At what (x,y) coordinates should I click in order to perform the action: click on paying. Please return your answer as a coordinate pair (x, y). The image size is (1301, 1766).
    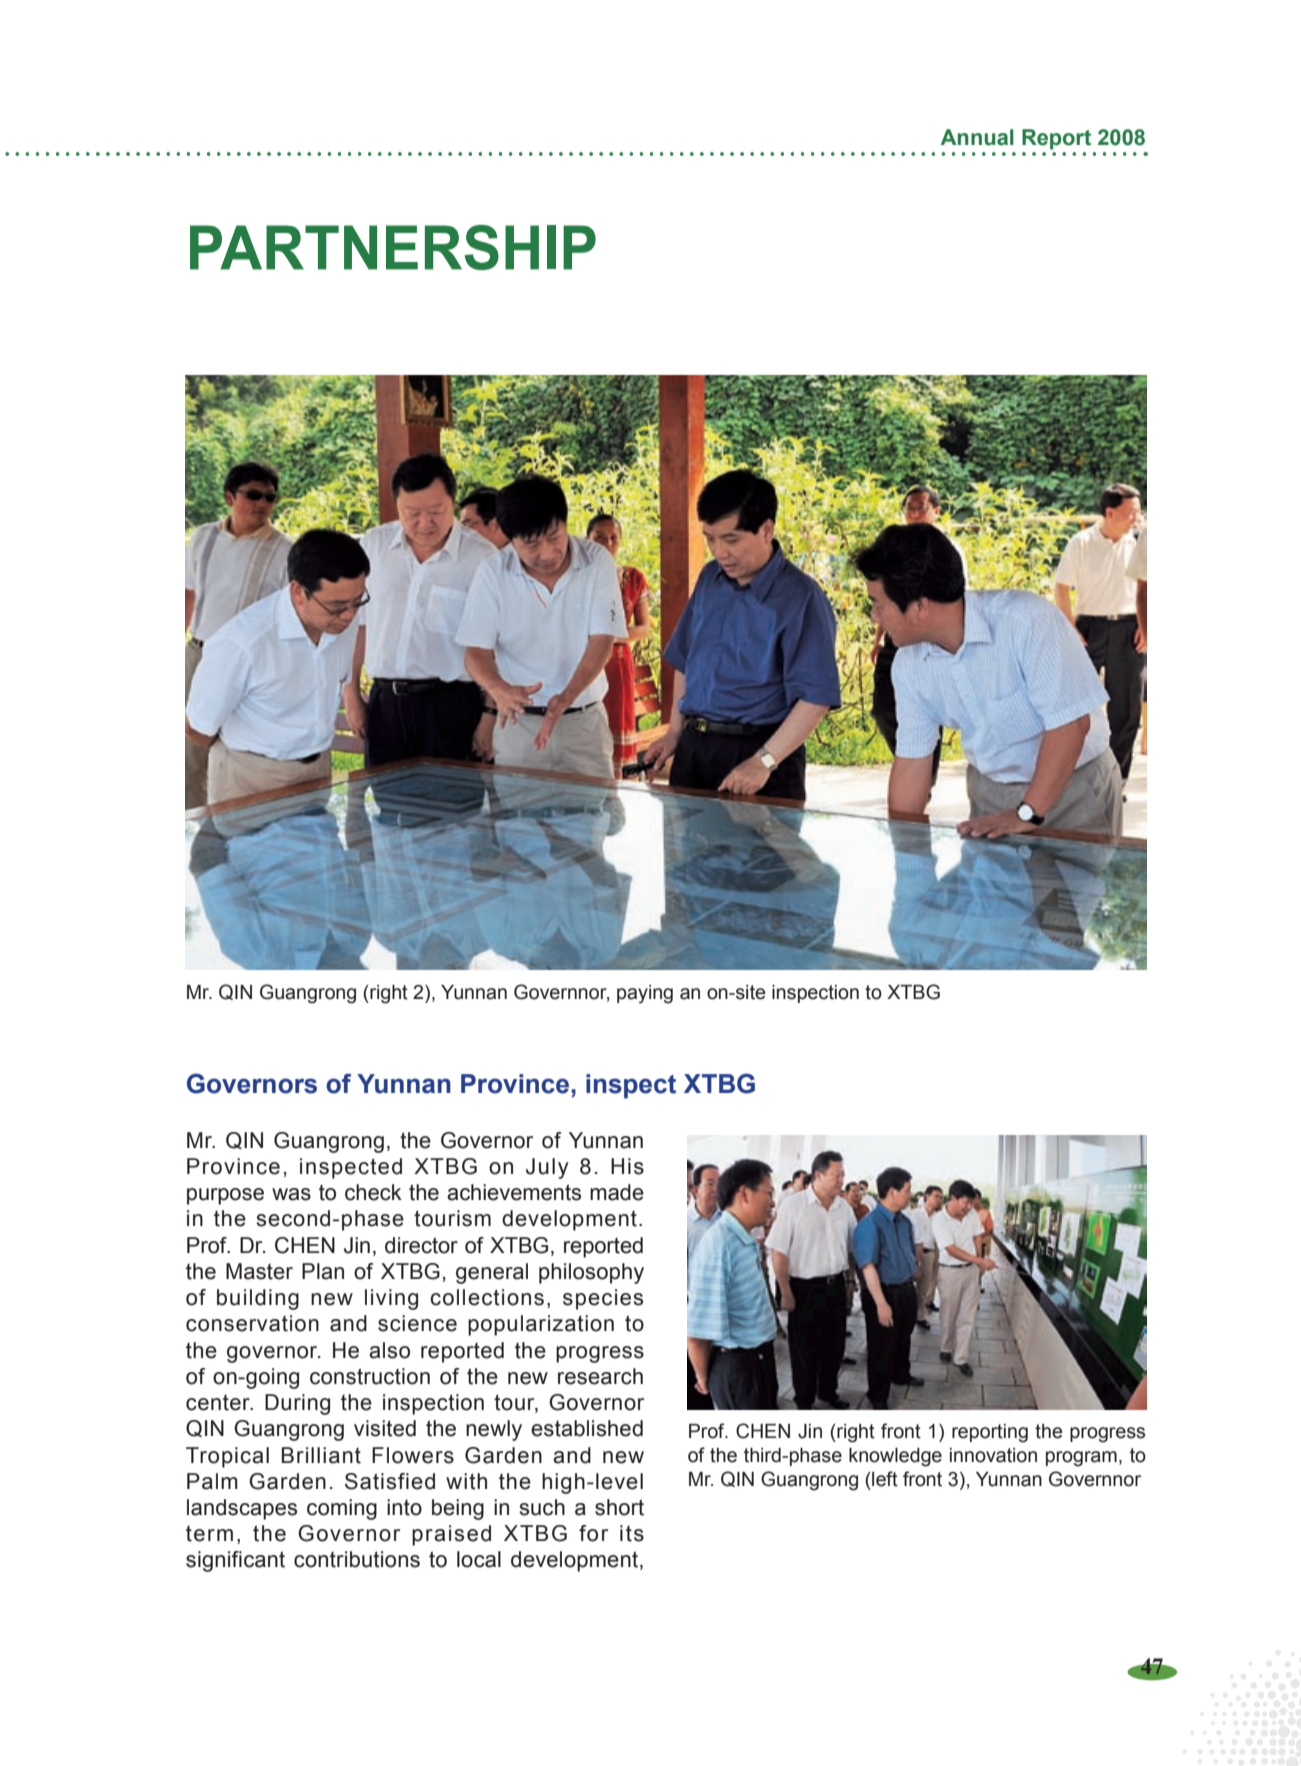
    Looking at the image, I should click on (645, 994).
